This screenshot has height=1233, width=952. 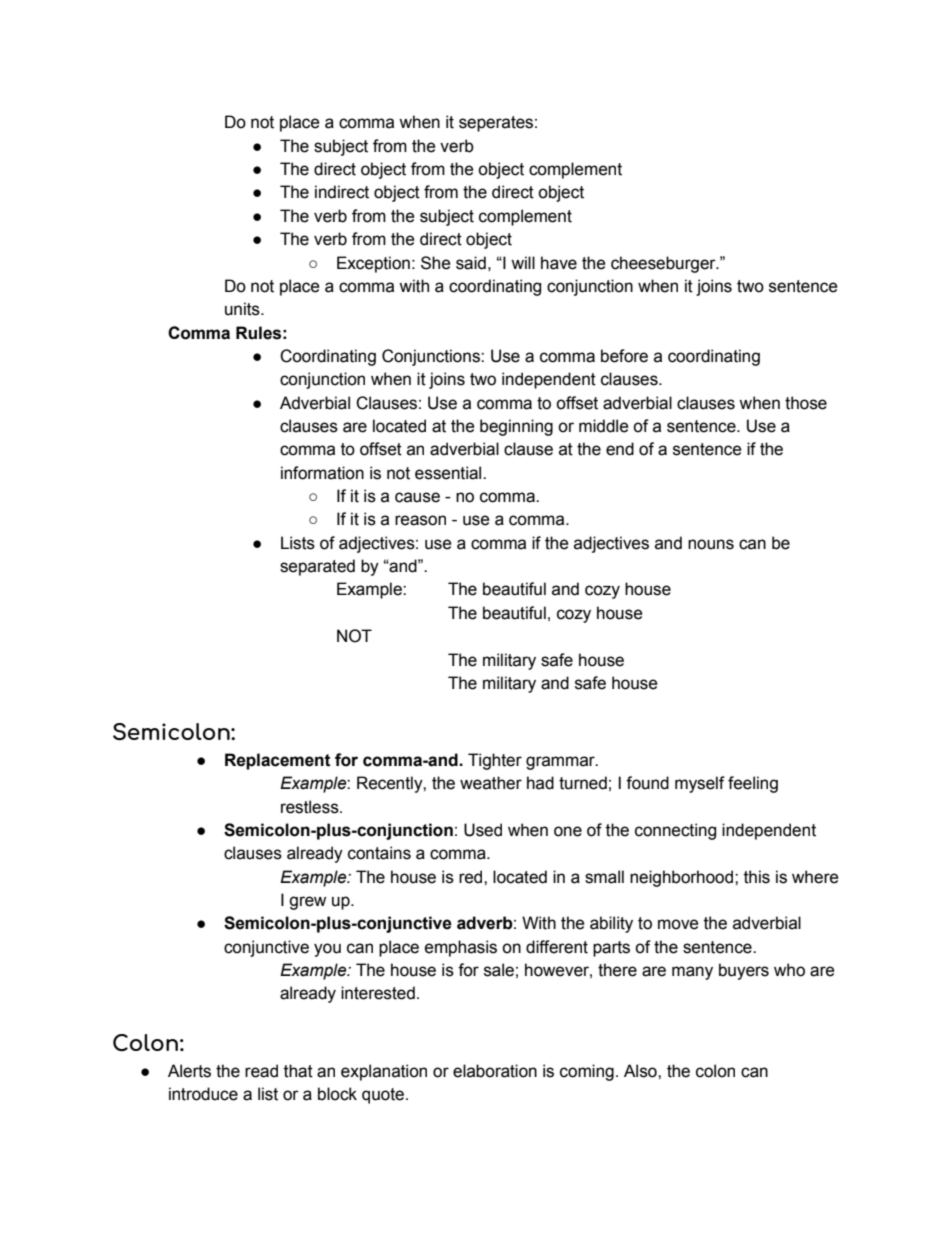 What do you see at coordinates (317, 567) in the screenshot?
I see `separated` at bounding box center [317, 567].
